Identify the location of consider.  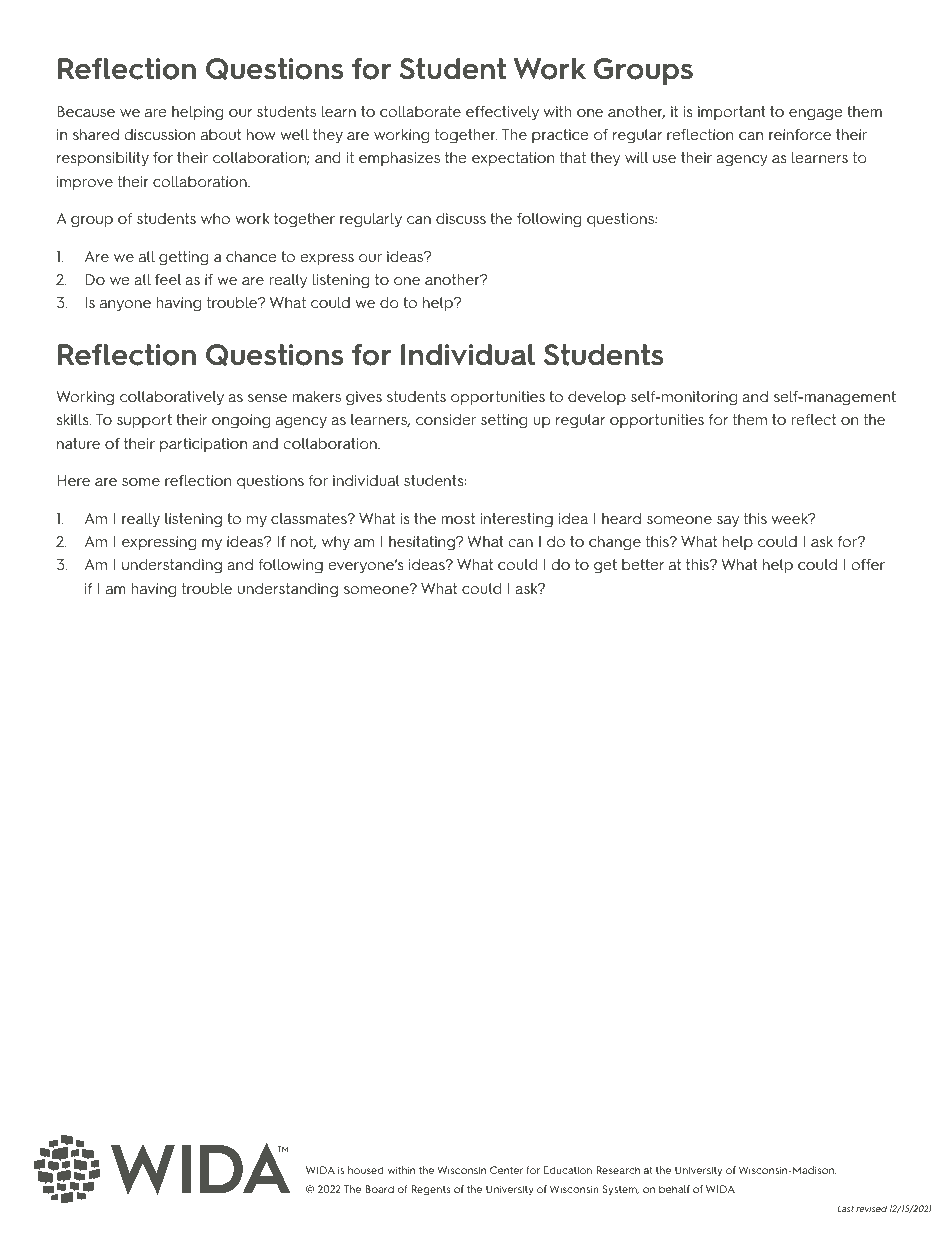
(446, 419).
